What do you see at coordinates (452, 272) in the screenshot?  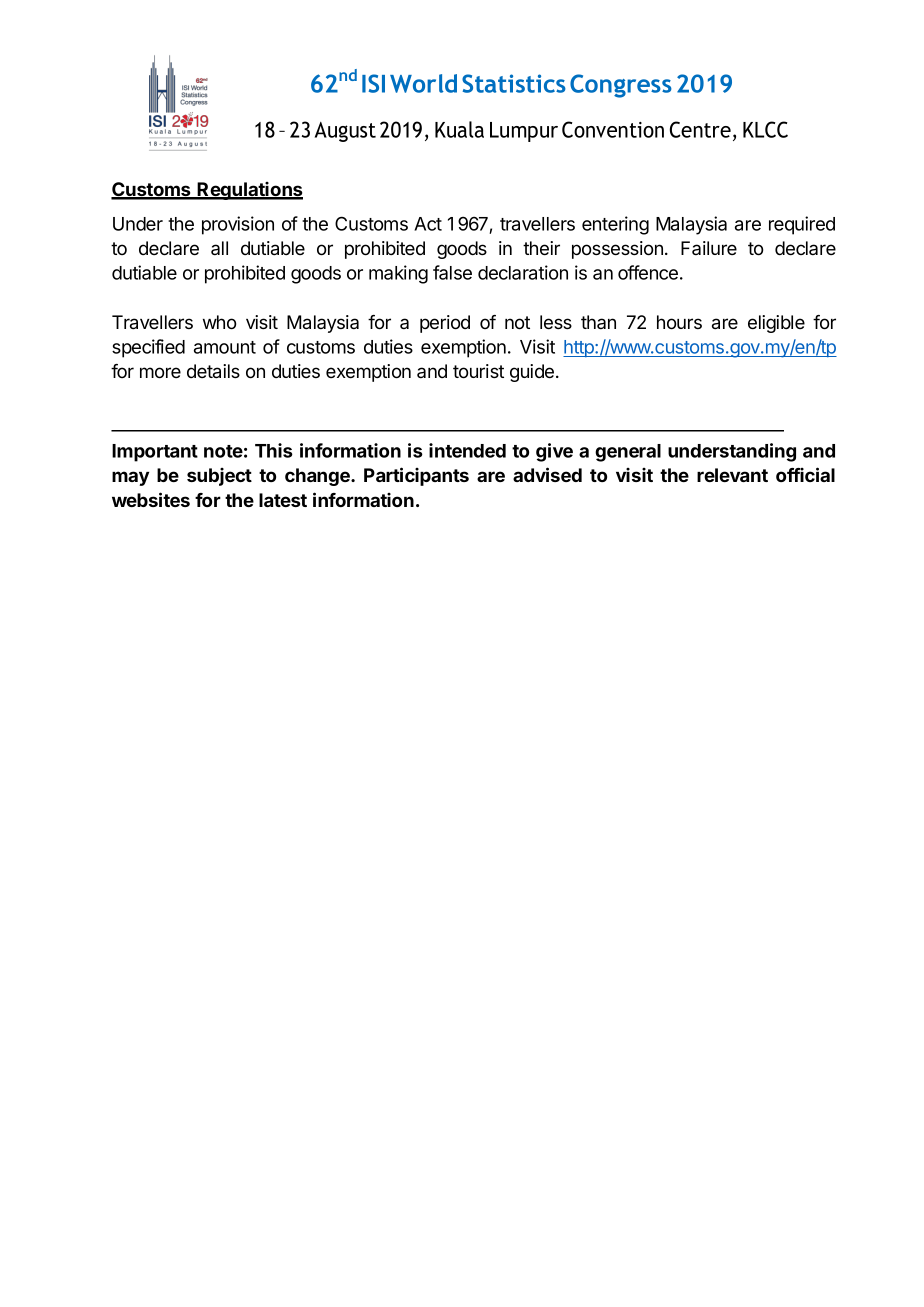 I see `false` at bounding box center [452, 272].
